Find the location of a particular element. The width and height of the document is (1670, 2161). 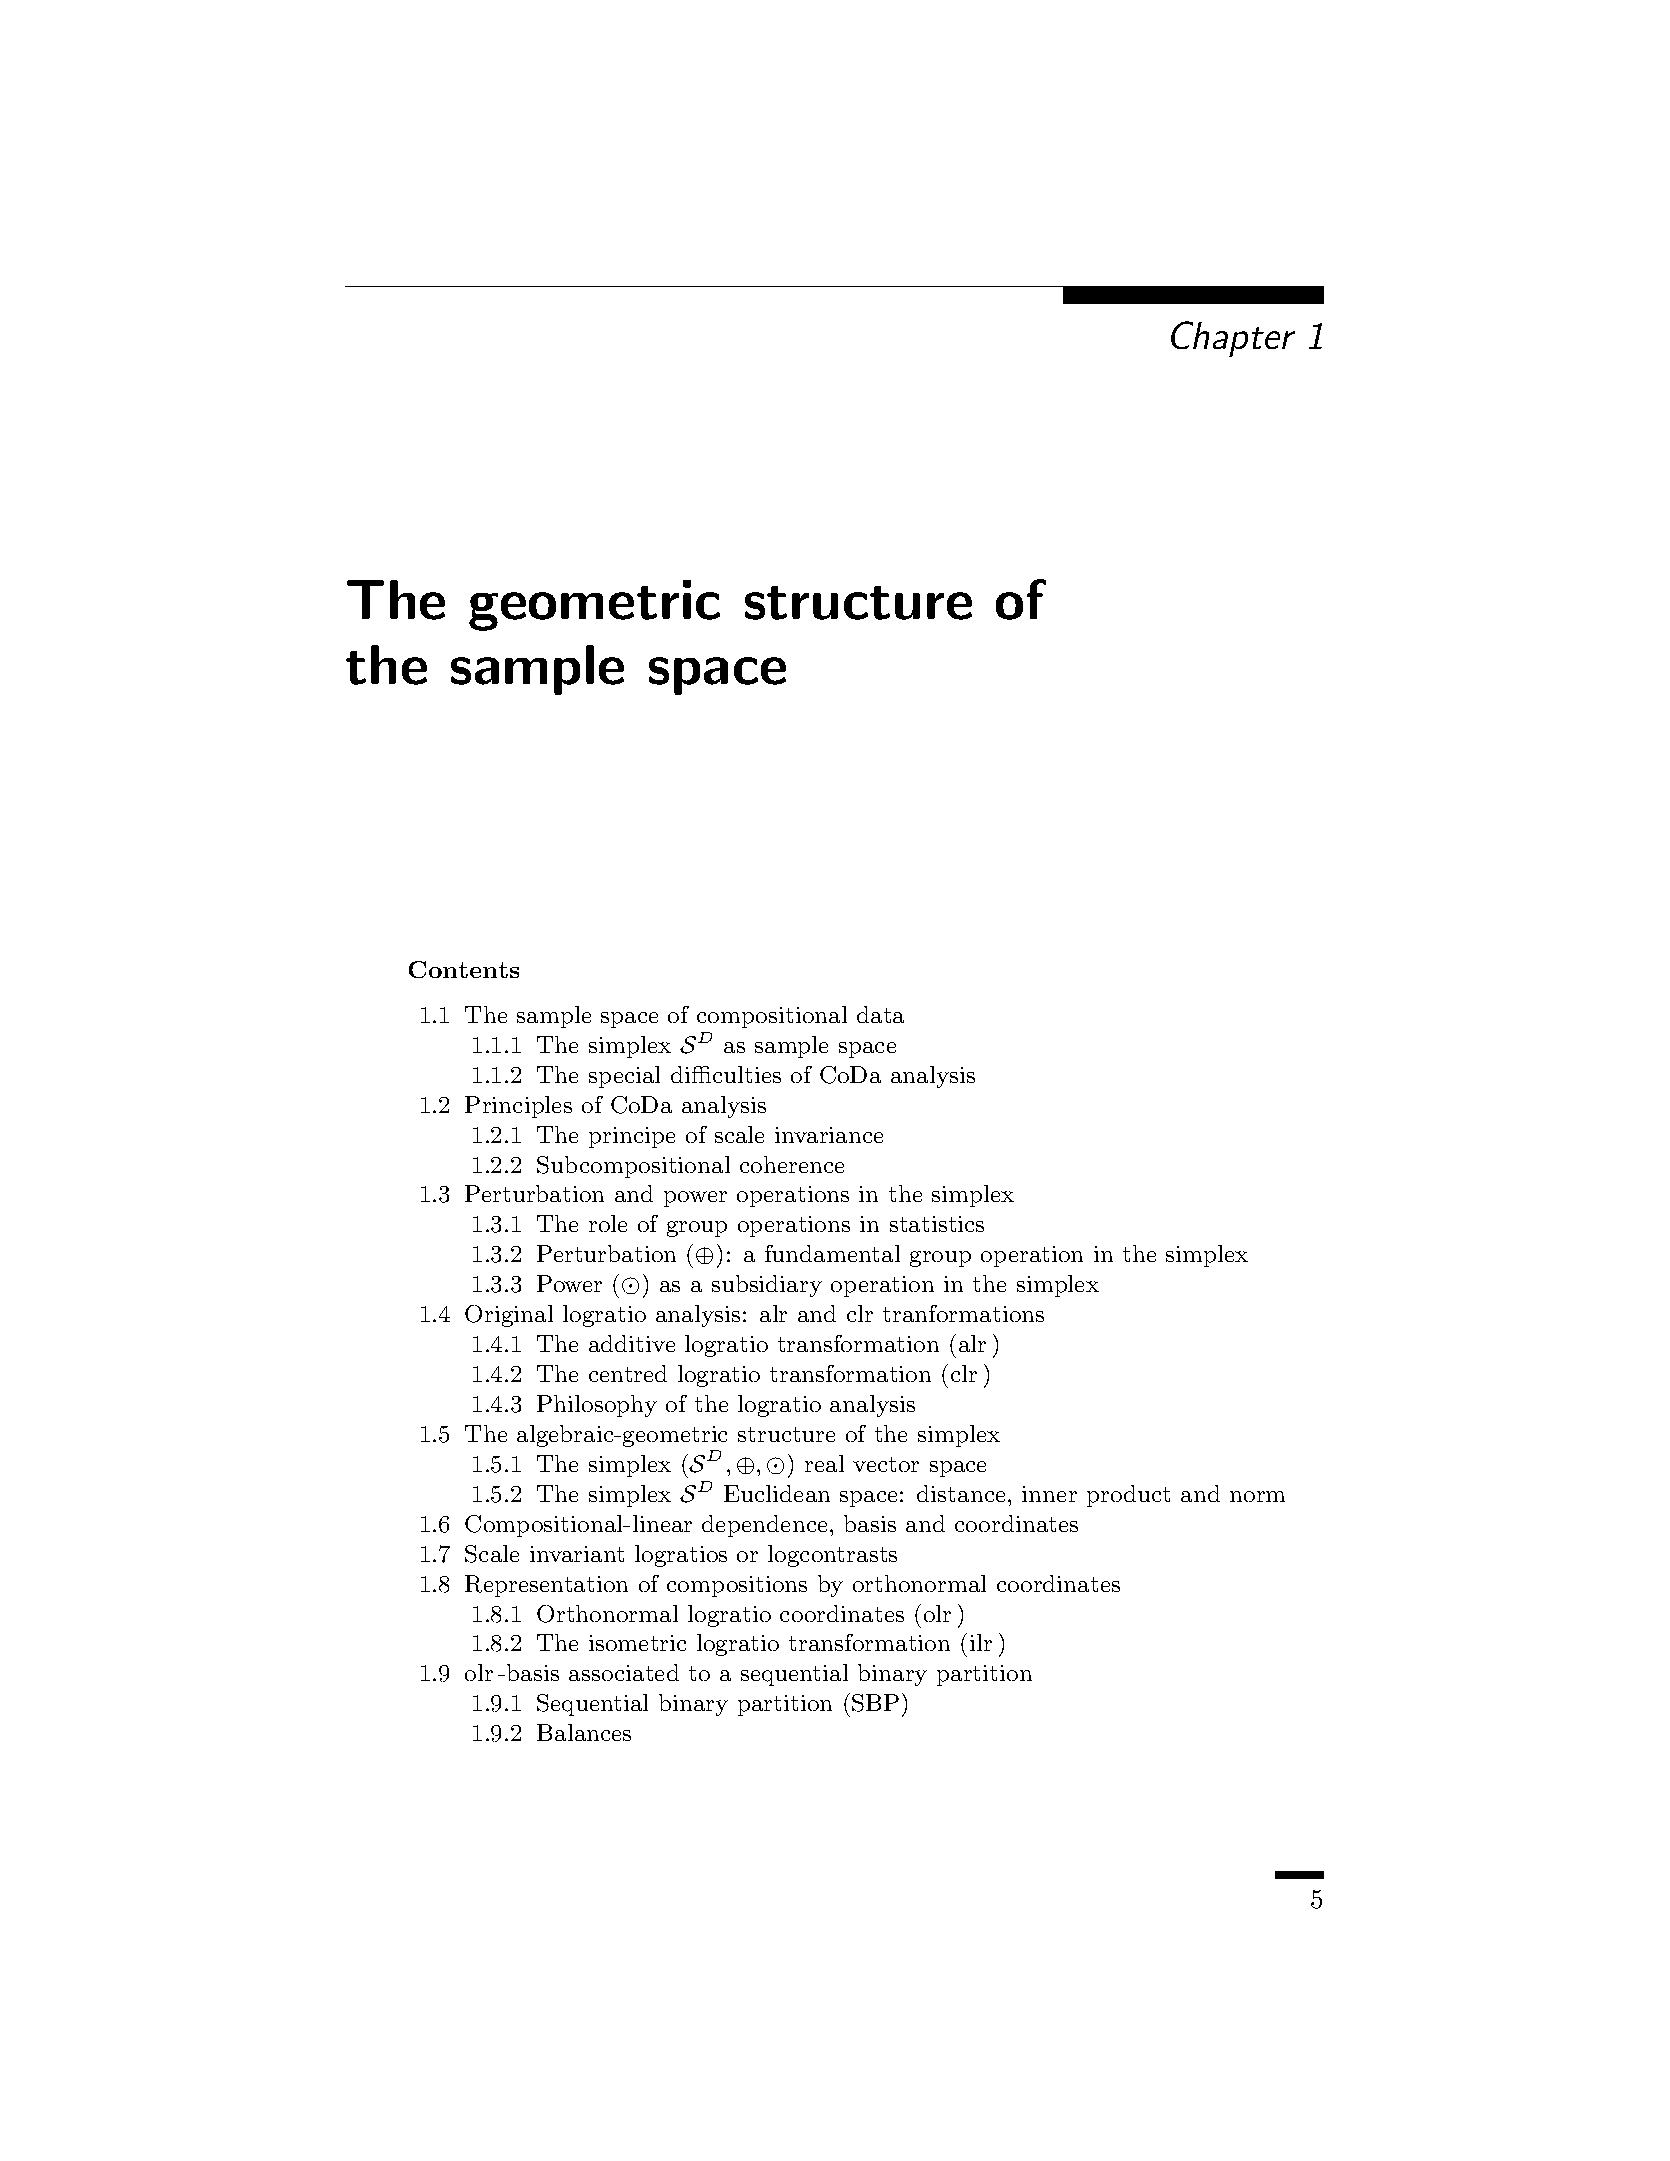

Chapter is located at coordinates (1233, 339).
